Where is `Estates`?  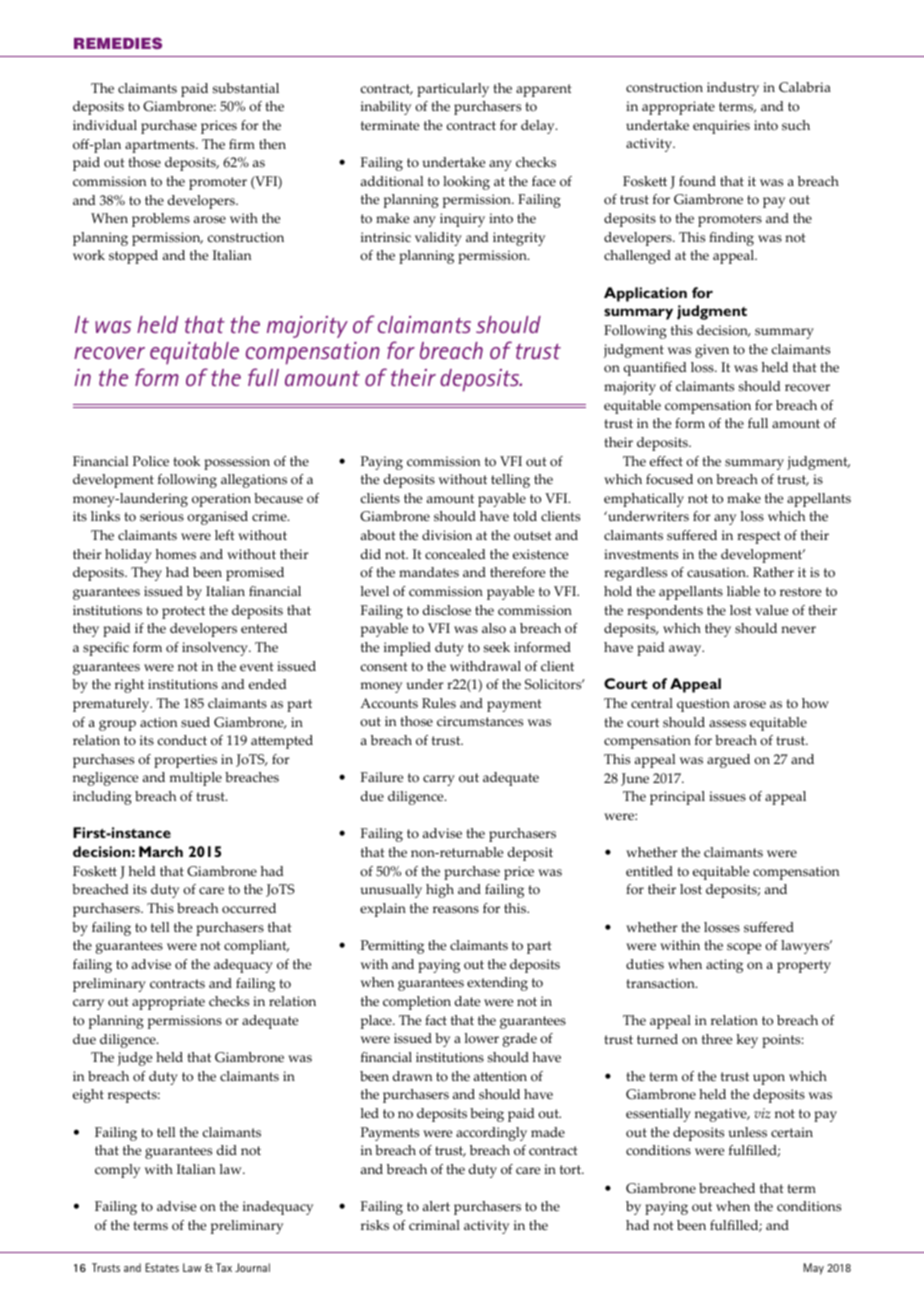 Estates is located at coordinates (162, 1267).
